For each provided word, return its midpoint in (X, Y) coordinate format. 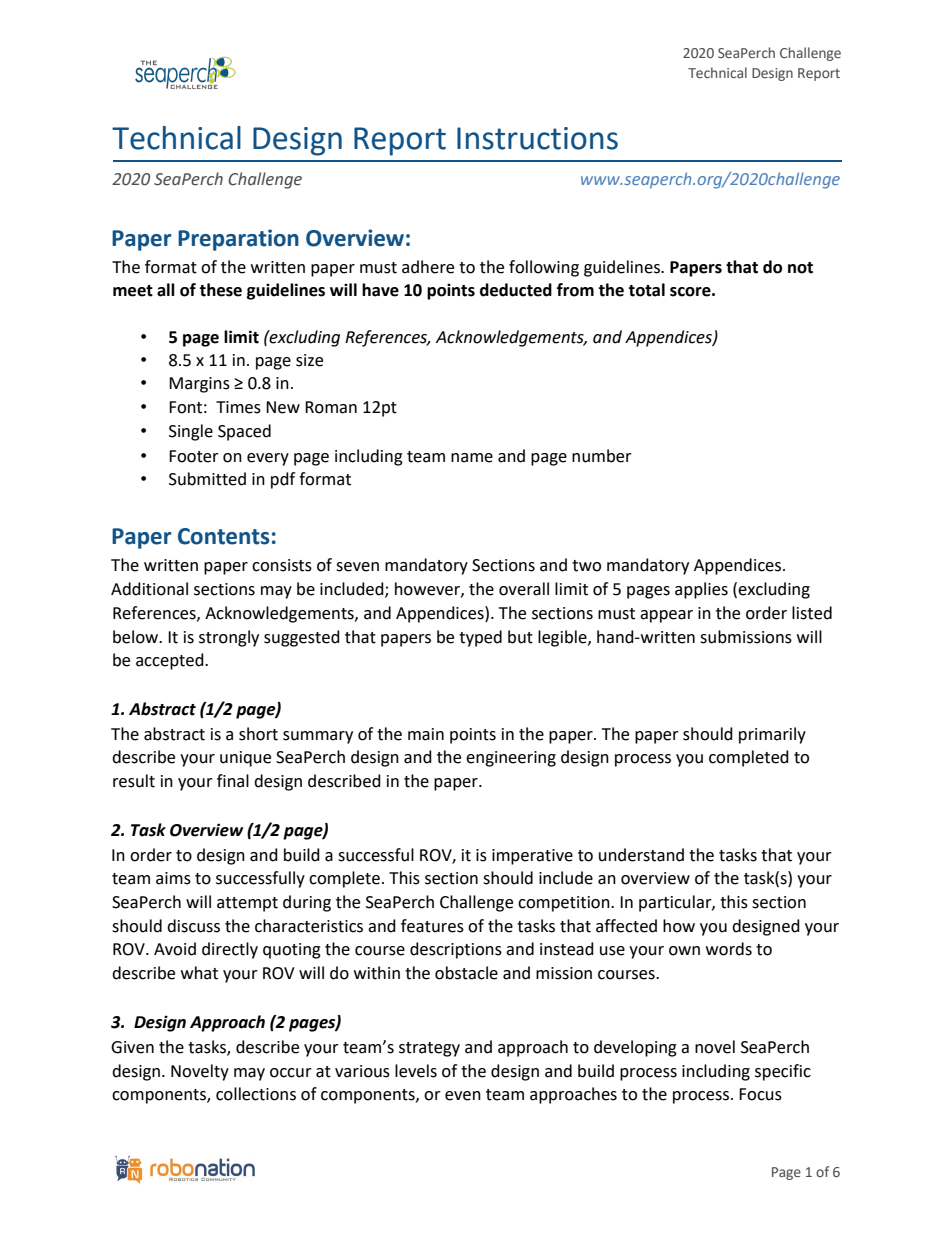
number (602, 456)
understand (641, 855)
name (472, 458)
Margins (199, 385)
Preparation (238, 240)
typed (480, 638)
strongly (229, 638)
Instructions (537, 138)
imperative (532, 857)
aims (173, 878)
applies (701, 590)
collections (256, 1094)
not (800, 268)
